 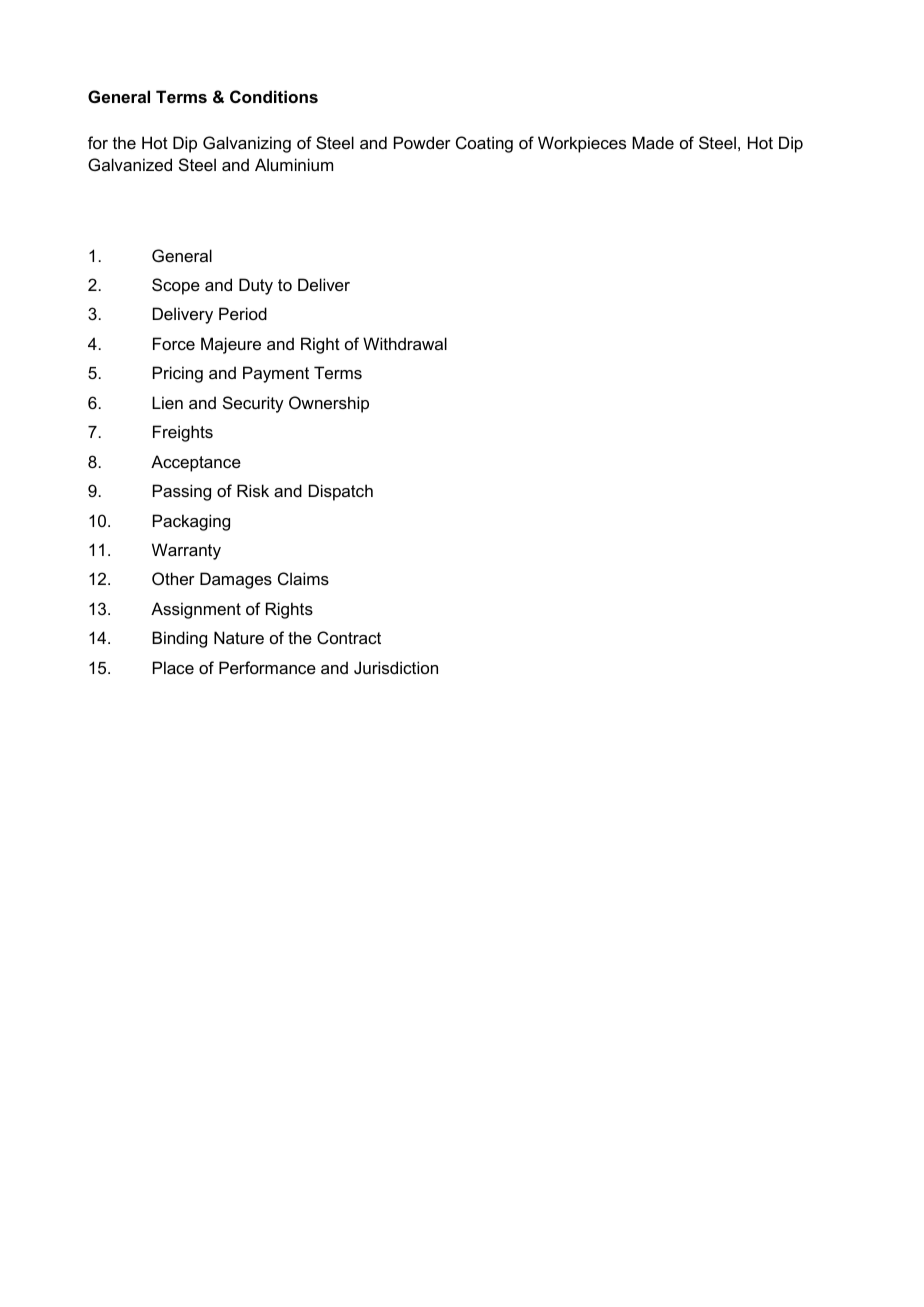 What do you see at coordinates (422, 142) in the screenshot?
I see `Powder` at bounding box center [422, 142].
